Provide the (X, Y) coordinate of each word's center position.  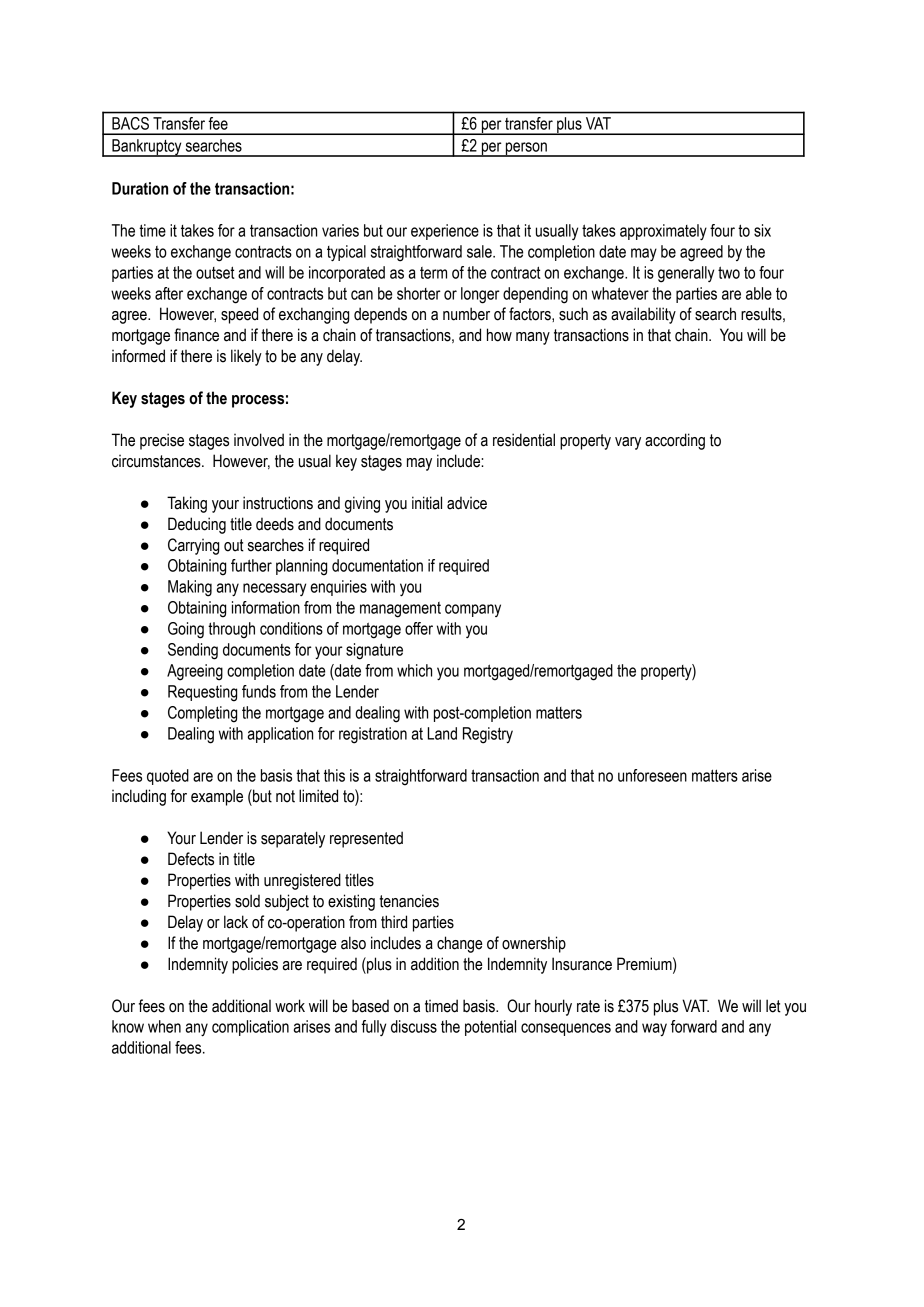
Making (190, 588)
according (675, 441)
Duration (140, 188)
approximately (663, 232)
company (473, 610)
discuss (414, 1026)
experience (445, 232)
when (164, 1026)
